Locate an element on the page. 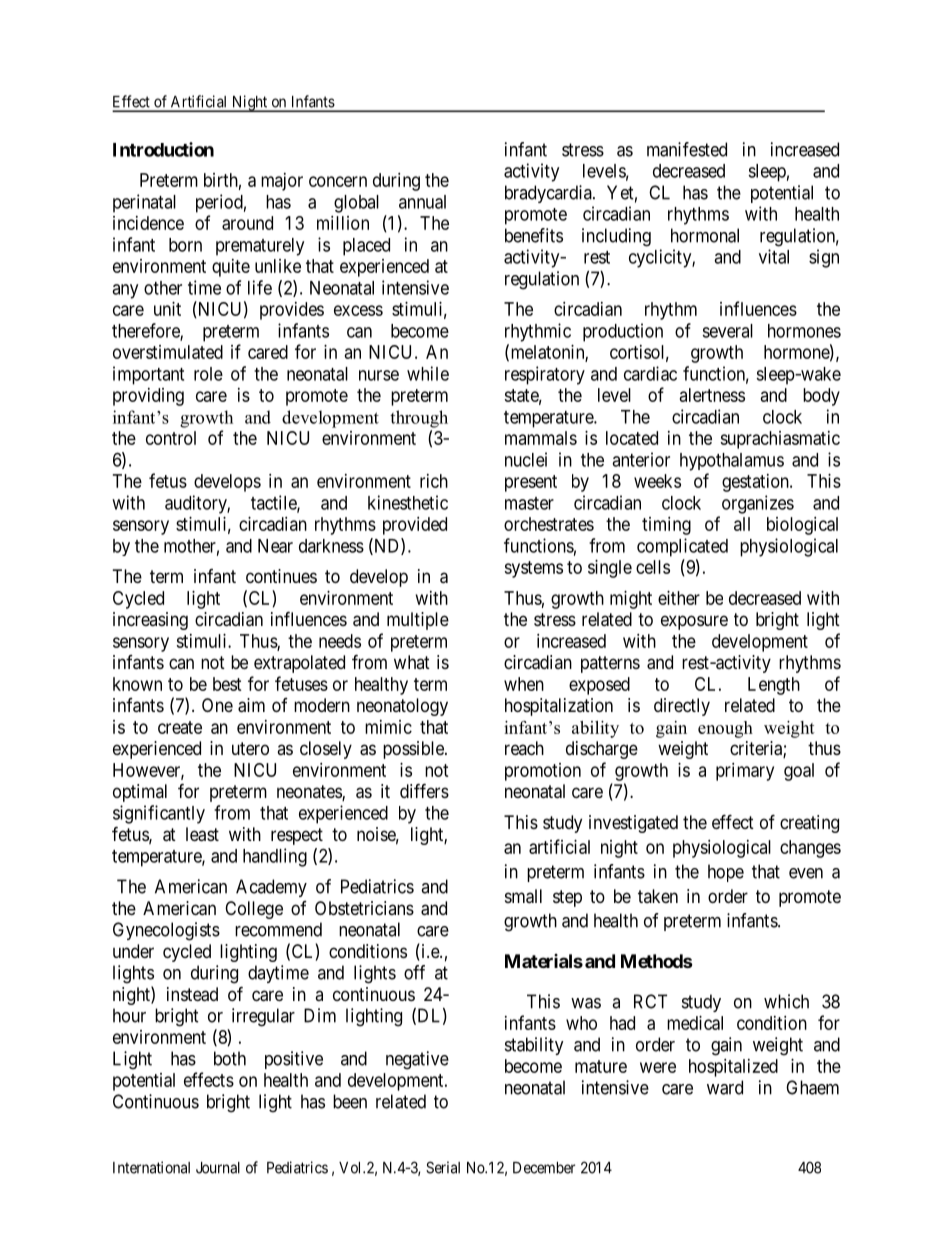 This image has height=1233, width=952. when is located at coordinates (524, 684).
